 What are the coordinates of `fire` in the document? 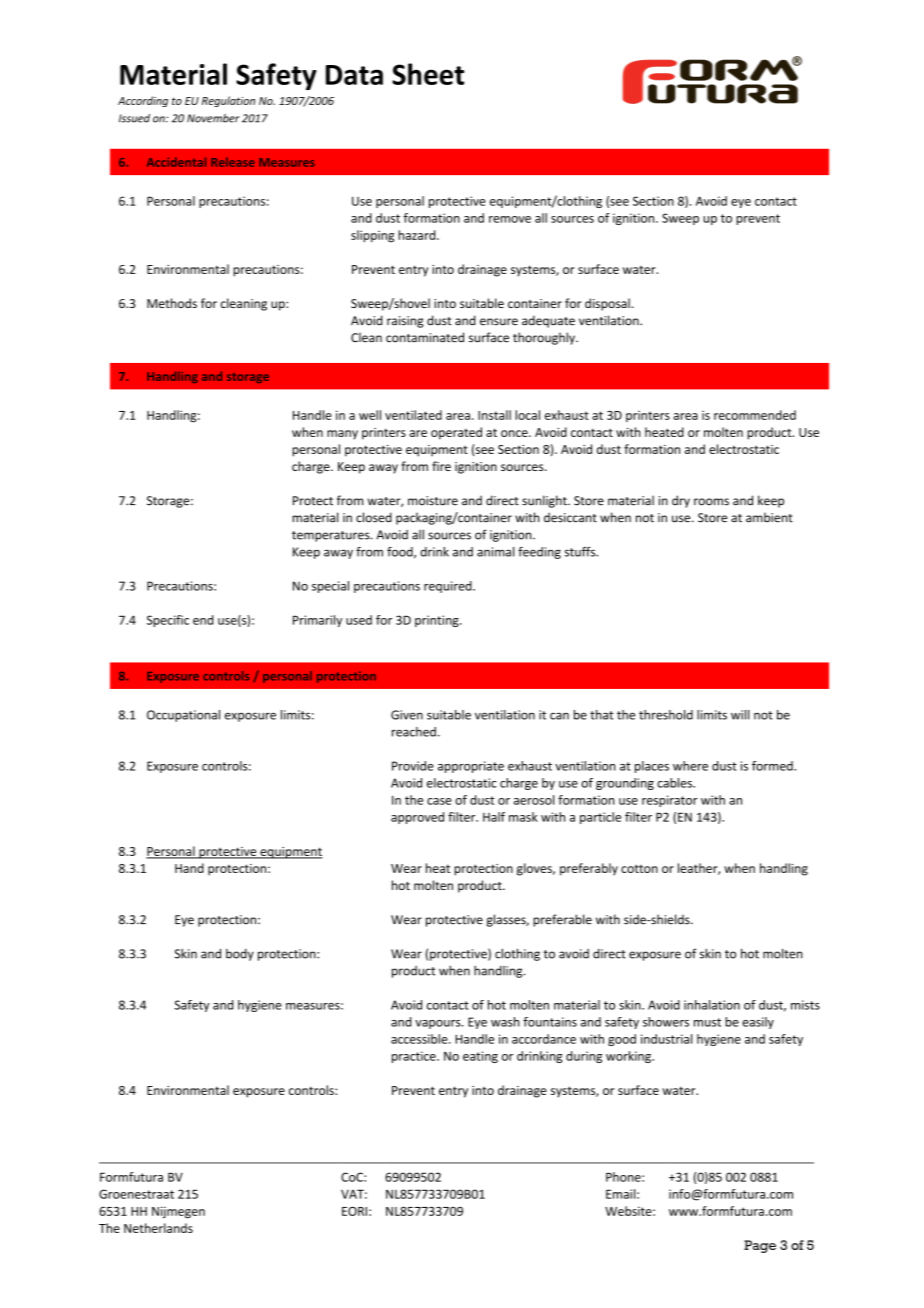 It's located at (441, 466).
